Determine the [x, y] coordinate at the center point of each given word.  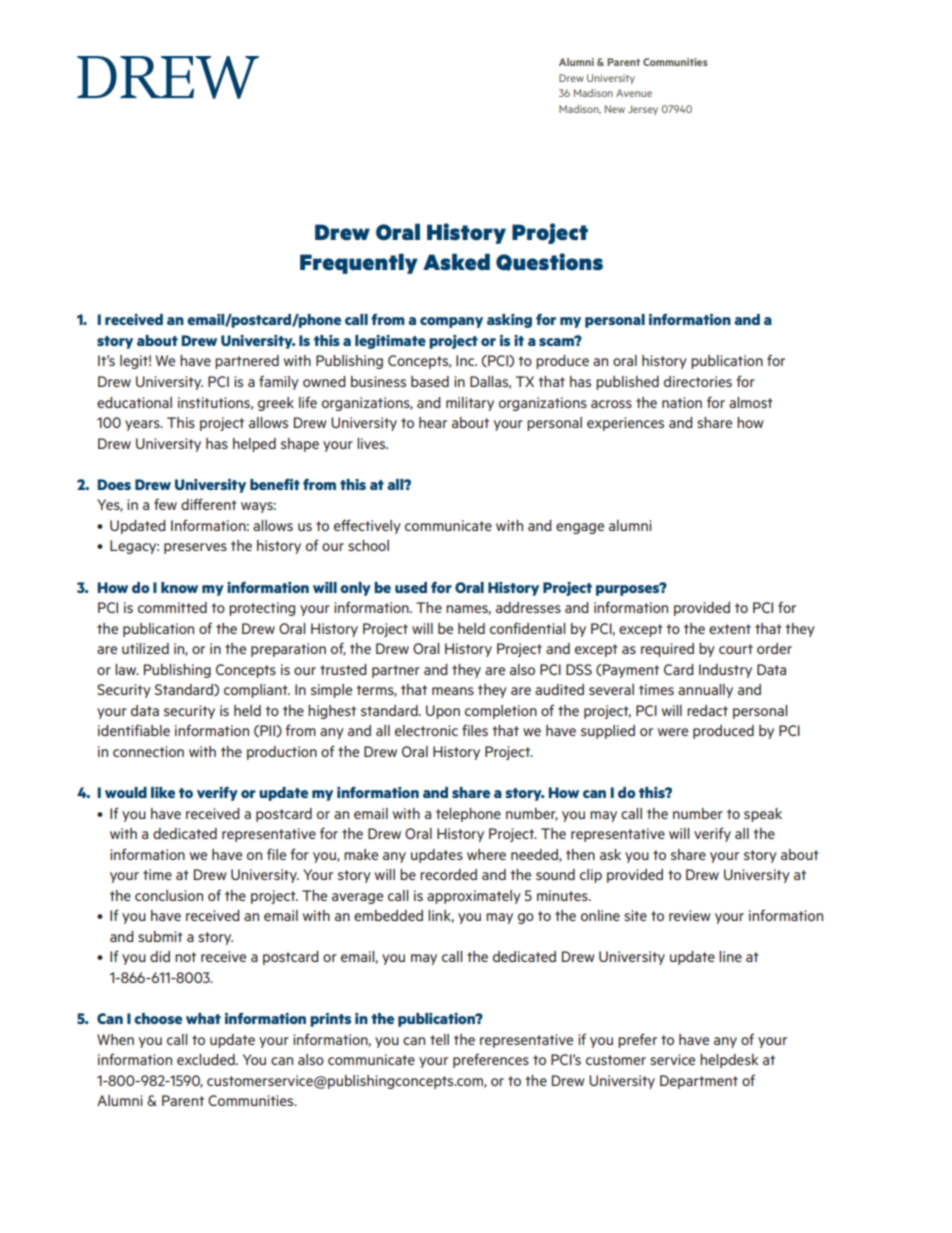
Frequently [359, 264]
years [143, 425]
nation [682, 402]
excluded [207, 1059]
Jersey [643, 110]
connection [148, 751]
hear [433, 422]
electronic [426, 730]
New [615, 109]
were [673, 732]
